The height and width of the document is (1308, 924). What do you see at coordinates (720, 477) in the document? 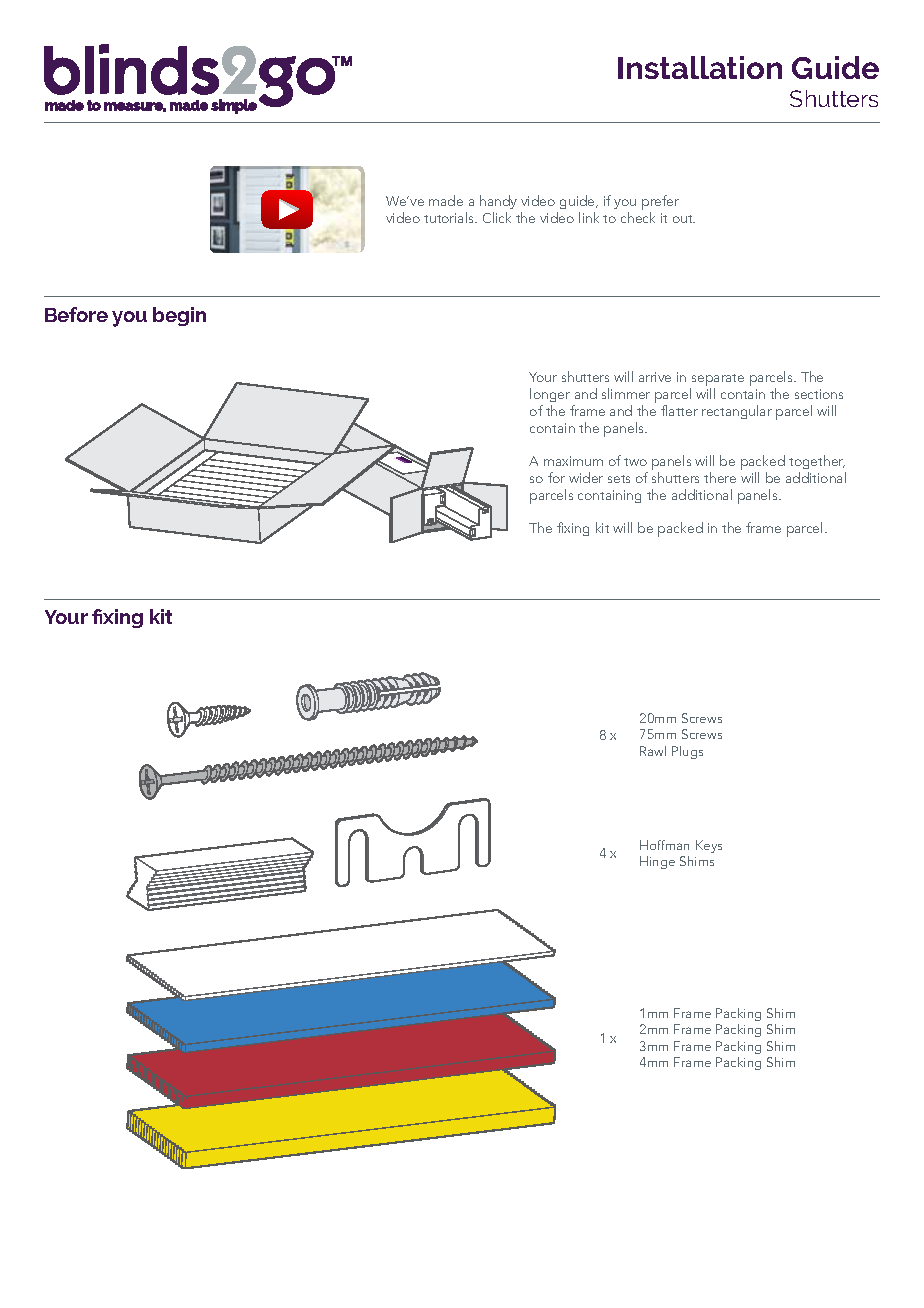
I see `there` at bounding box center [720, 477].
